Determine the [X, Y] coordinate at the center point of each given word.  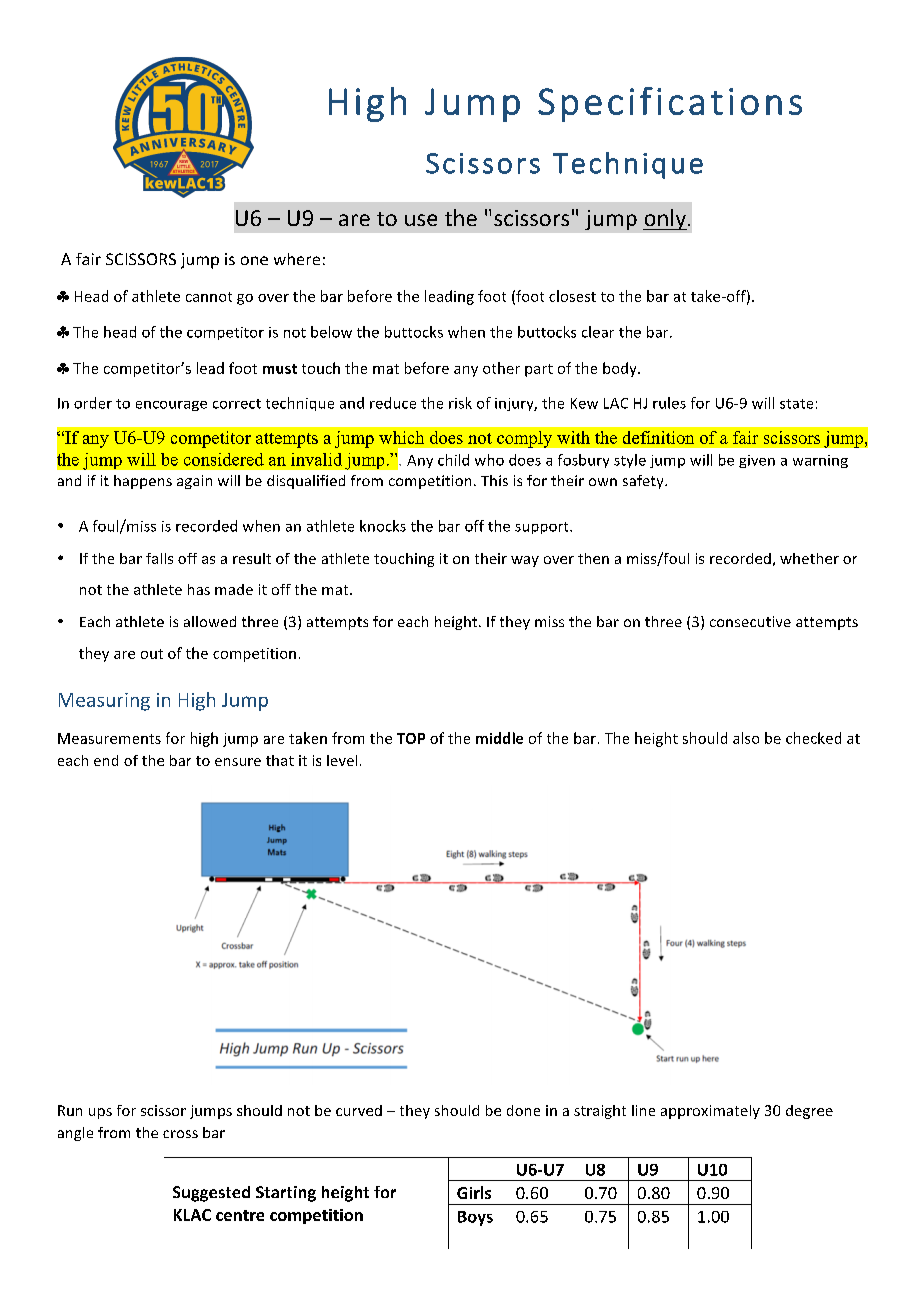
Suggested [211, 1194]
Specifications [670, 104]
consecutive [750, 621]
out [152, 654]
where [297, 259]
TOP [411, 738]
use [421, 220]
